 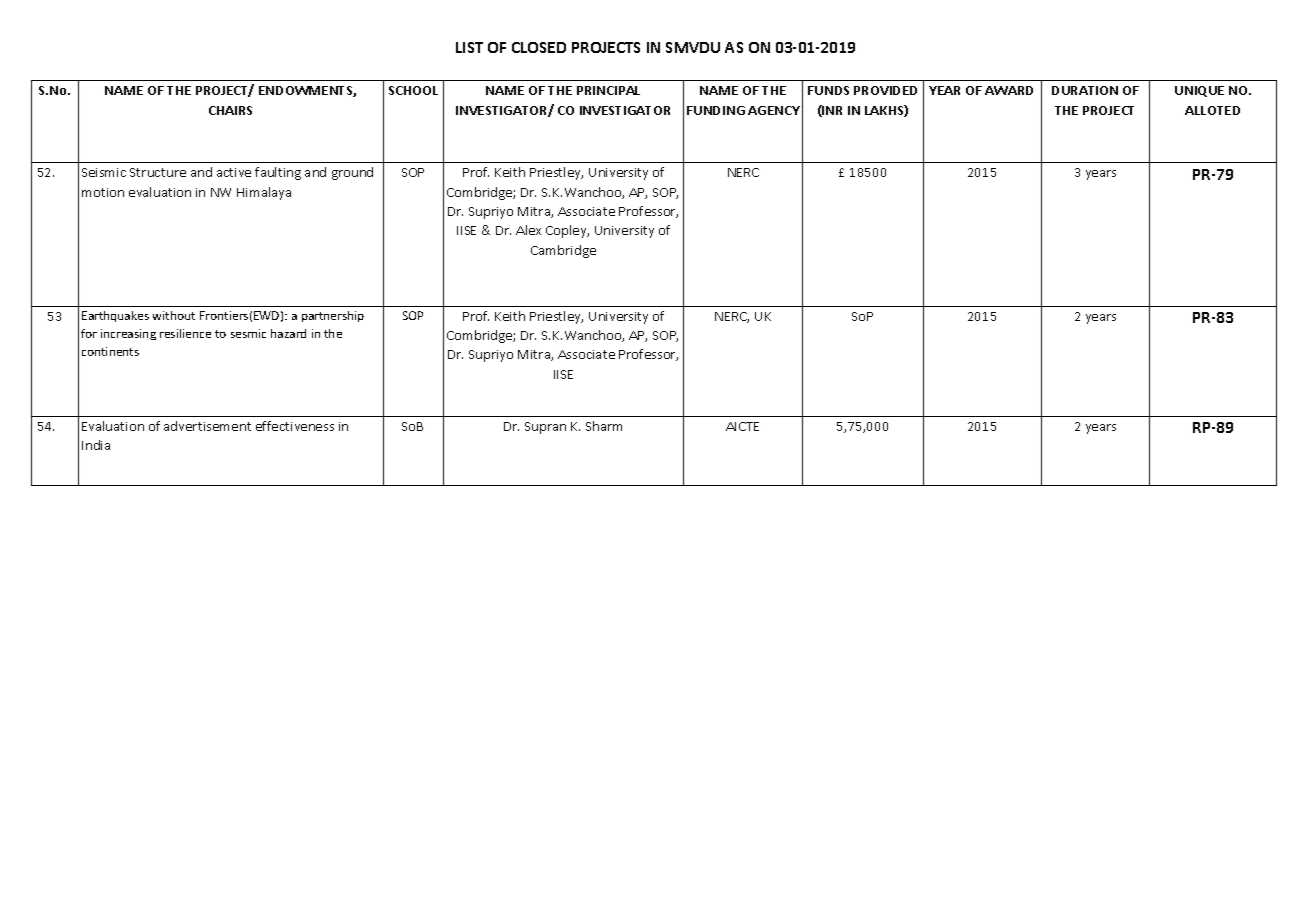 What do you see at coordinates (1085, 90) in the image?
I see `DURATION` at bounding box center [1085, 90].
